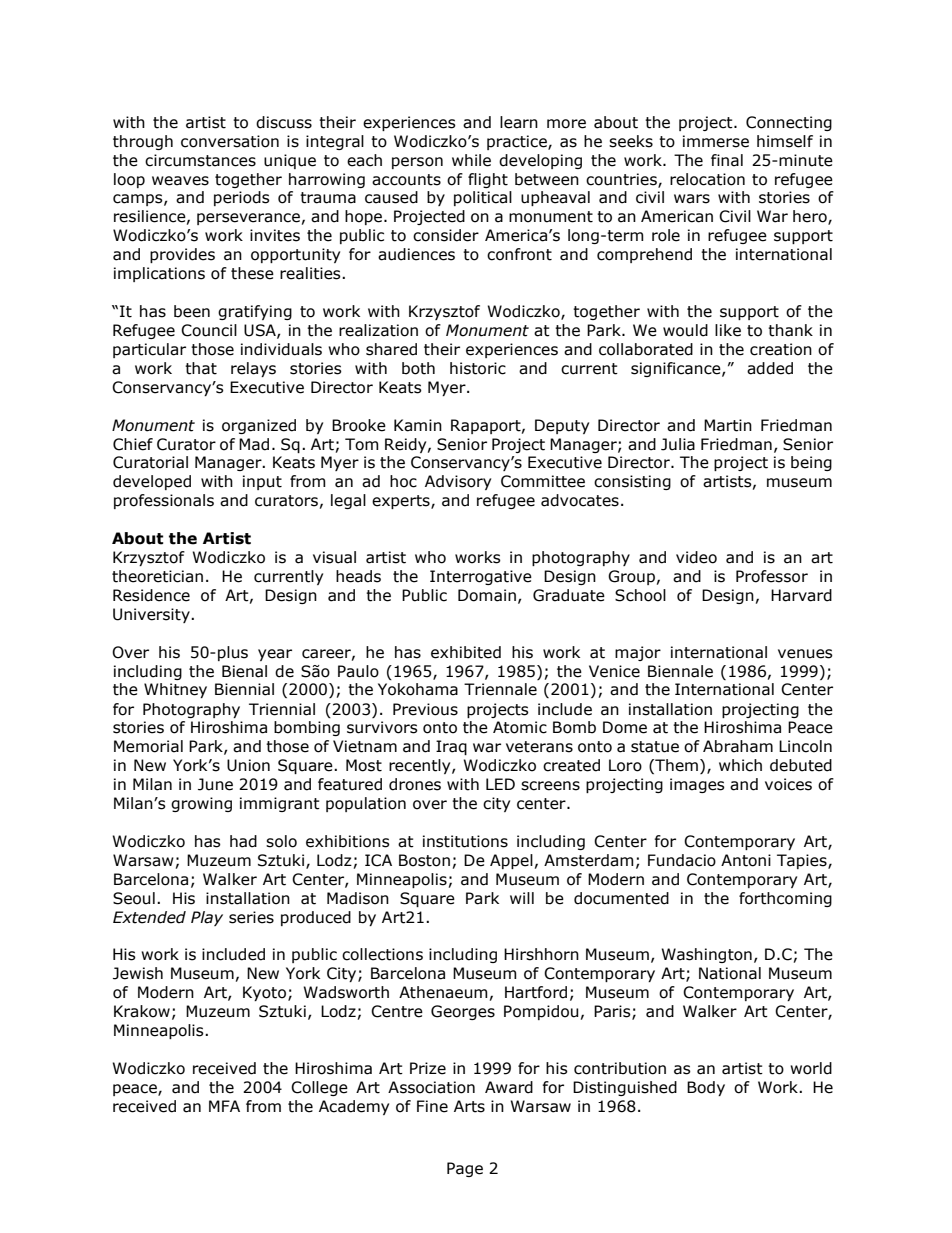 This screenshot has width=952, height=1233. Describe the element at coordinates (727, 160) in the screenshot. I see `final` at that location.
